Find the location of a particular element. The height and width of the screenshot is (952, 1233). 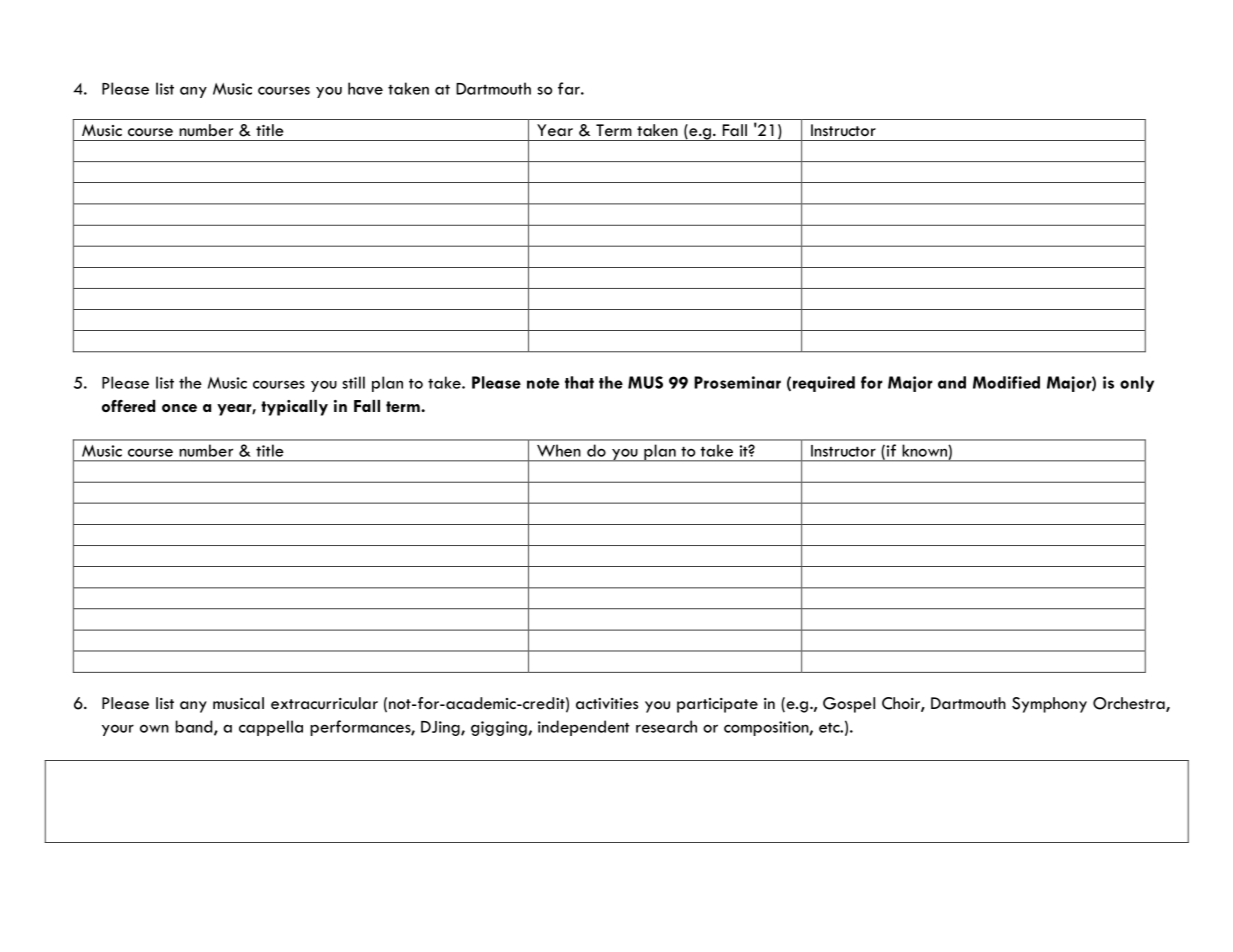

band is located at coordinates (195, 727).
